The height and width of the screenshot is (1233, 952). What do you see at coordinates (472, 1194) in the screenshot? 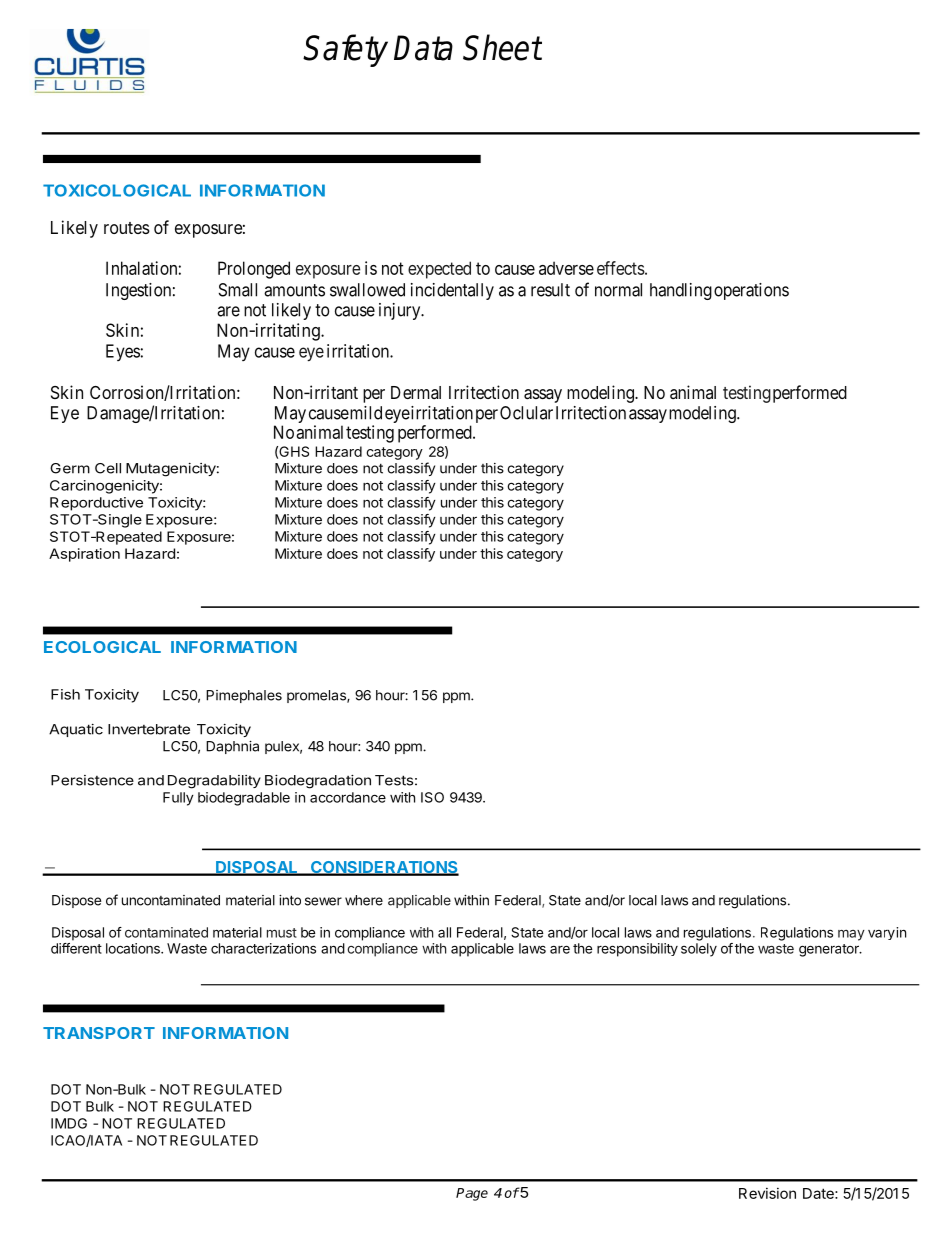
I see `Page` at bounding box center [472, 1194].
